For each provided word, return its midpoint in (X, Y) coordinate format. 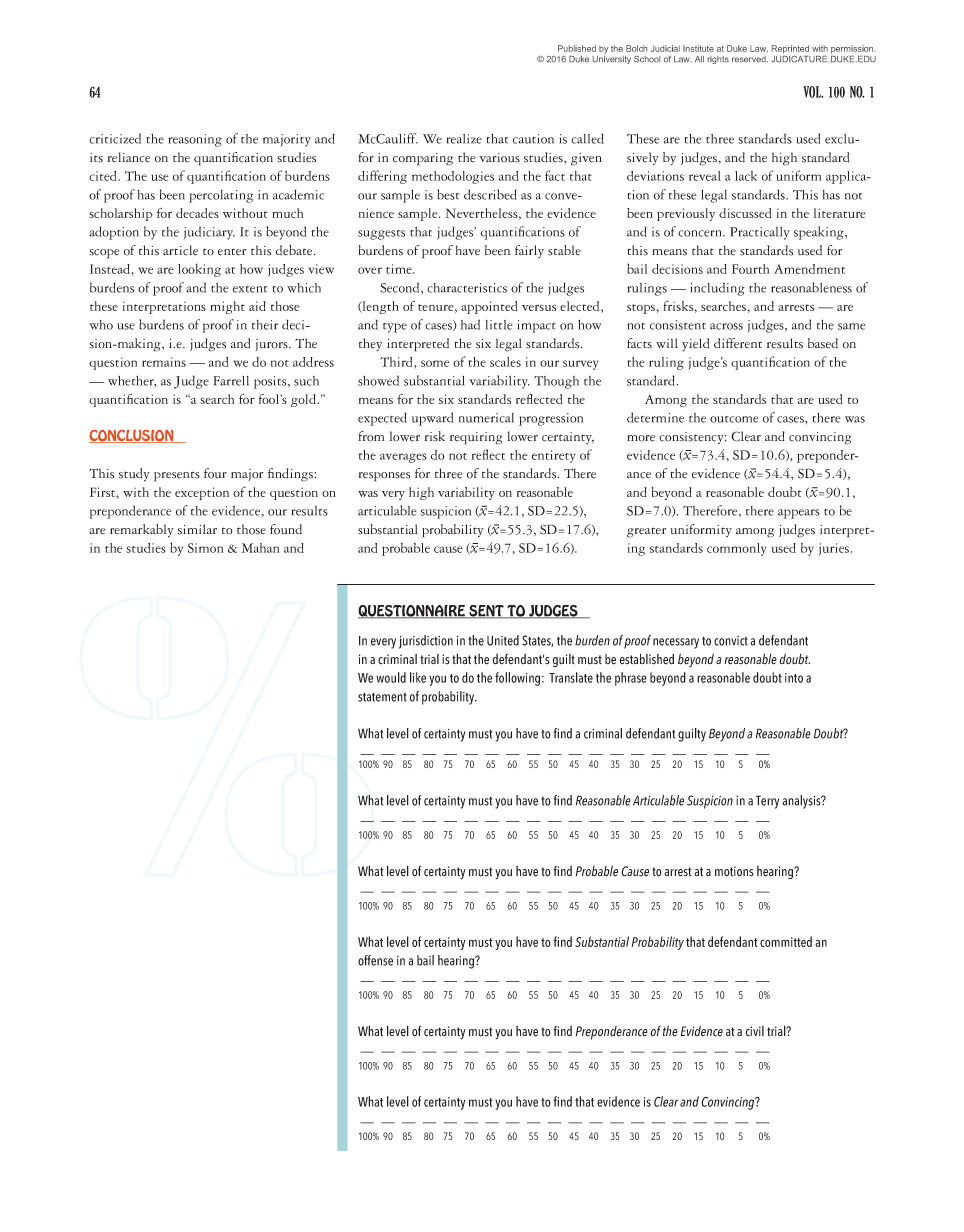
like (418, 677)
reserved (750, 59)
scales (505, 362)
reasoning (195, 140)
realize (464, 139)
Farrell (231, 381)
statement (382, 697)
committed (786, 941)
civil (754, 1031)
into (794, 678)
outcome (734, 419)
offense (375, 960)
